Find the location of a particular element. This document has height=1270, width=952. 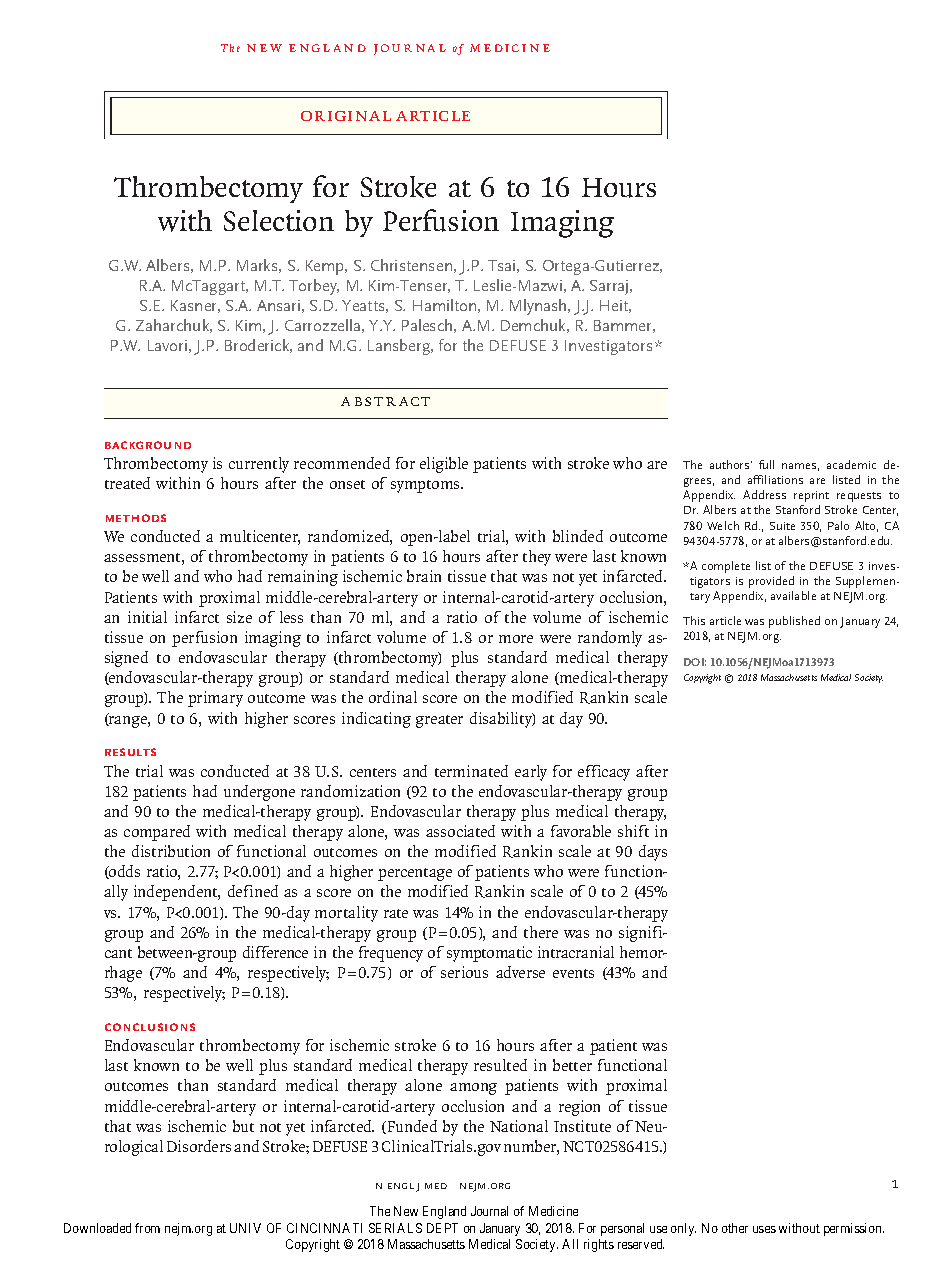

Original is located at coordinates (346, 116).
